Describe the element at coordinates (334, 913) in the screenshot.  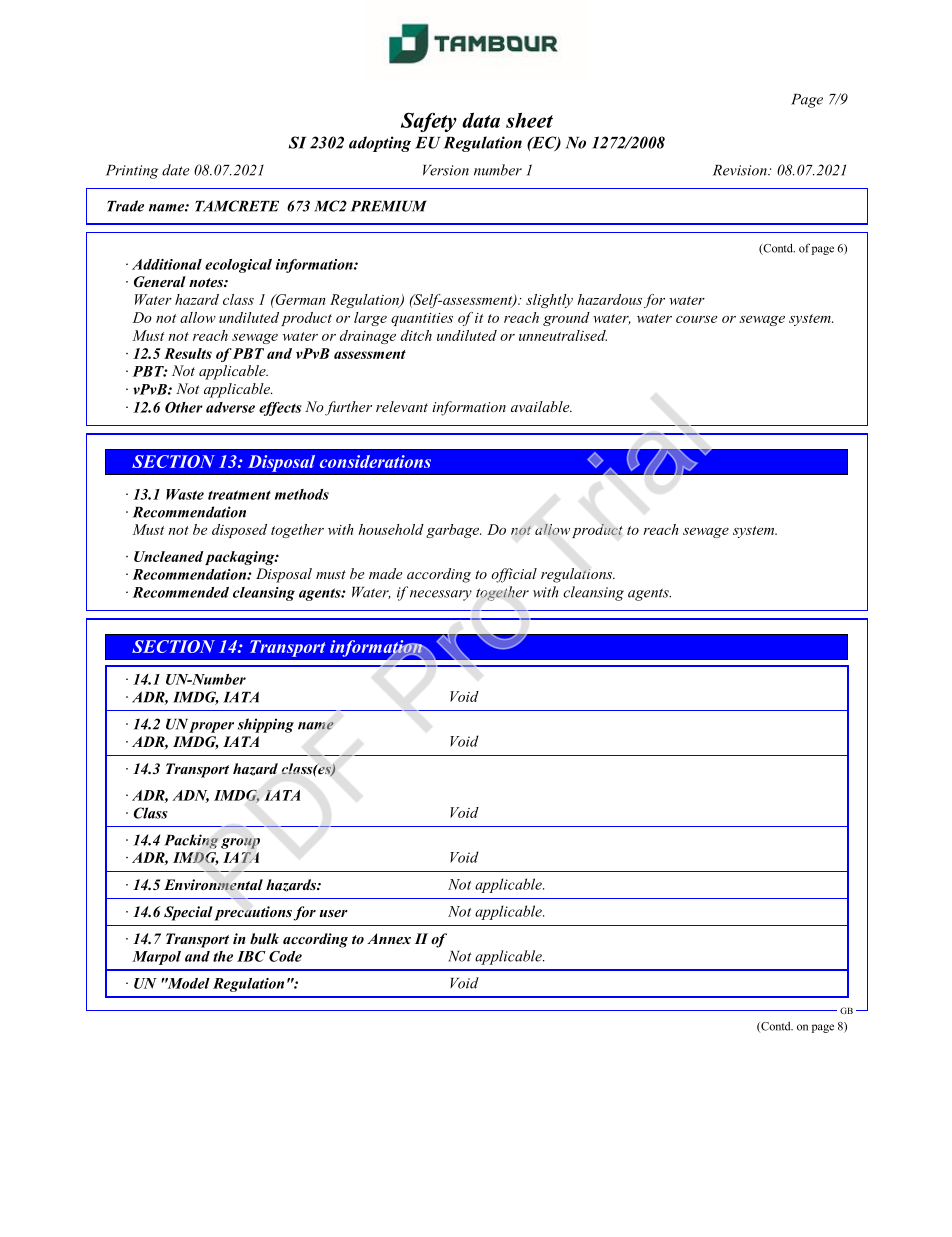
I see `user` at that location.
